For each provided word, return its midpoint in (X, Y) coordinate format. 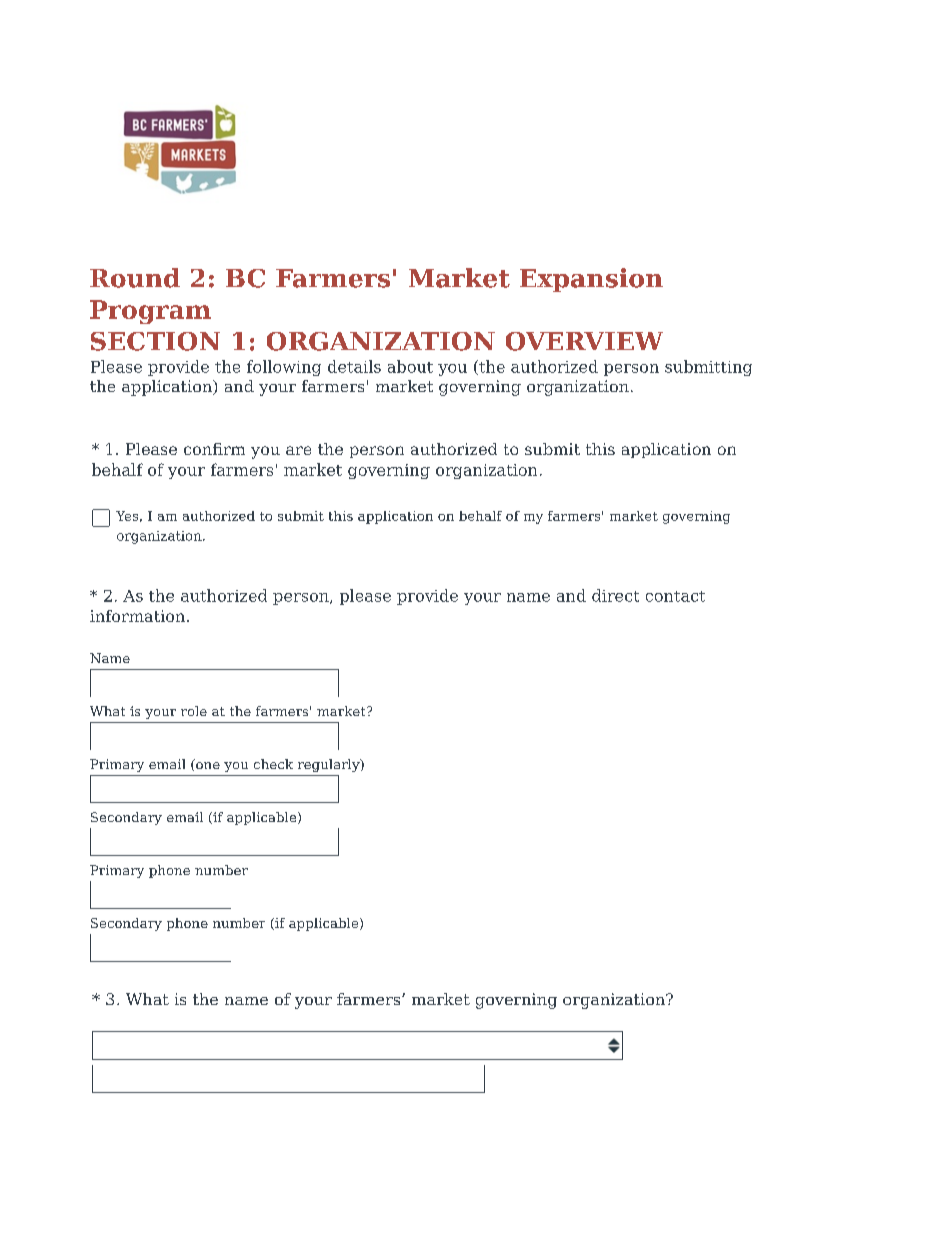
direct (615, 595)
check (273, 764)
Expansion (591, 280)
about (410, 366)
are (298, 450)
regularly (330, 765)
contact (675, 596)
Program (150, 312)
